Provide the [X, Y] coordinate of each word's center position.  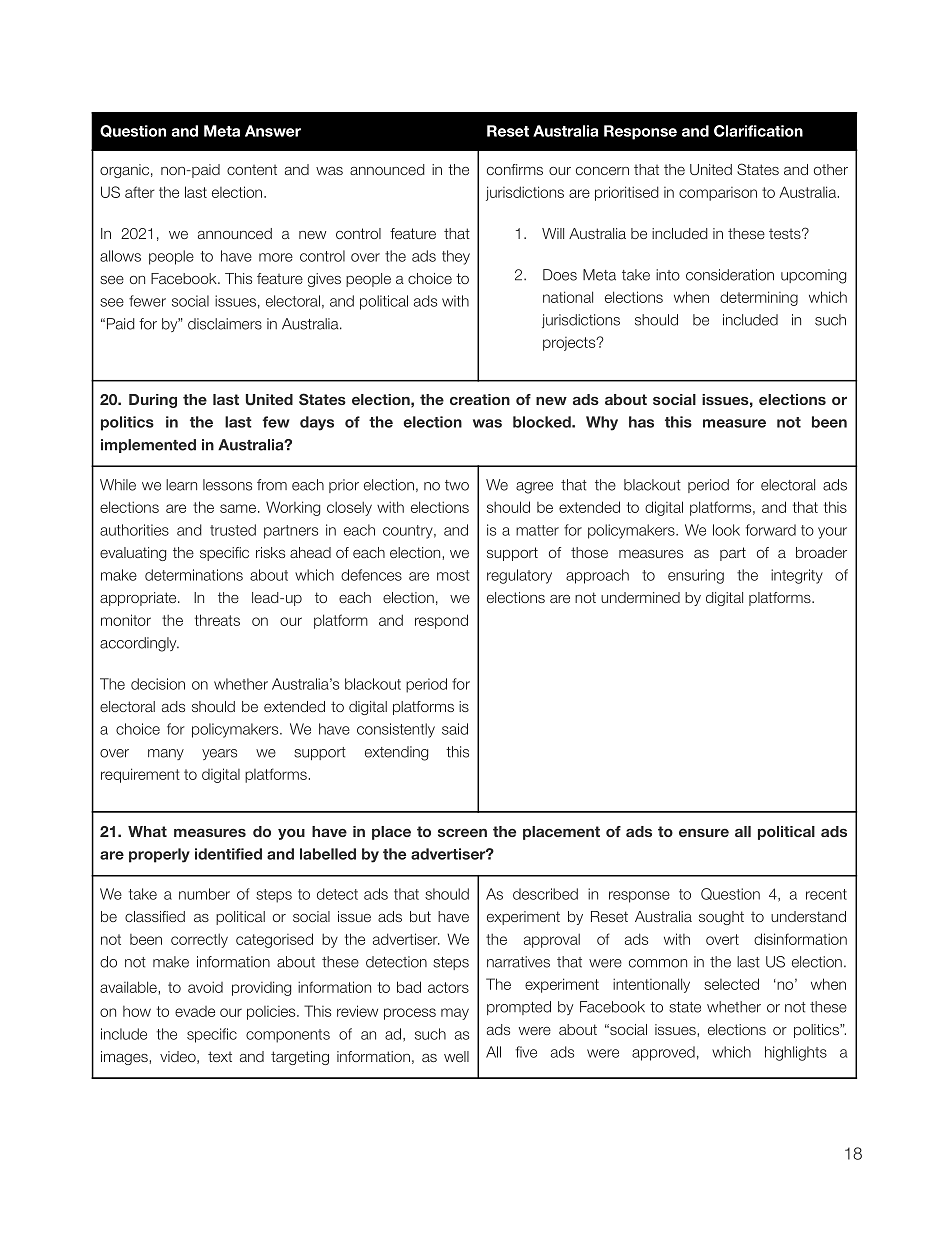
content [252, 170]
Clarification [758, 131]
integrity [797, 576]
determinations [194, 575]
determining [759, 298]
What [147, 831]
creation [480, 399]
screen [462, 833]
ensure [704, 833]
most [453, 575]
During [153, 401]
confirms [515, 169]
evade [195, 1011]
